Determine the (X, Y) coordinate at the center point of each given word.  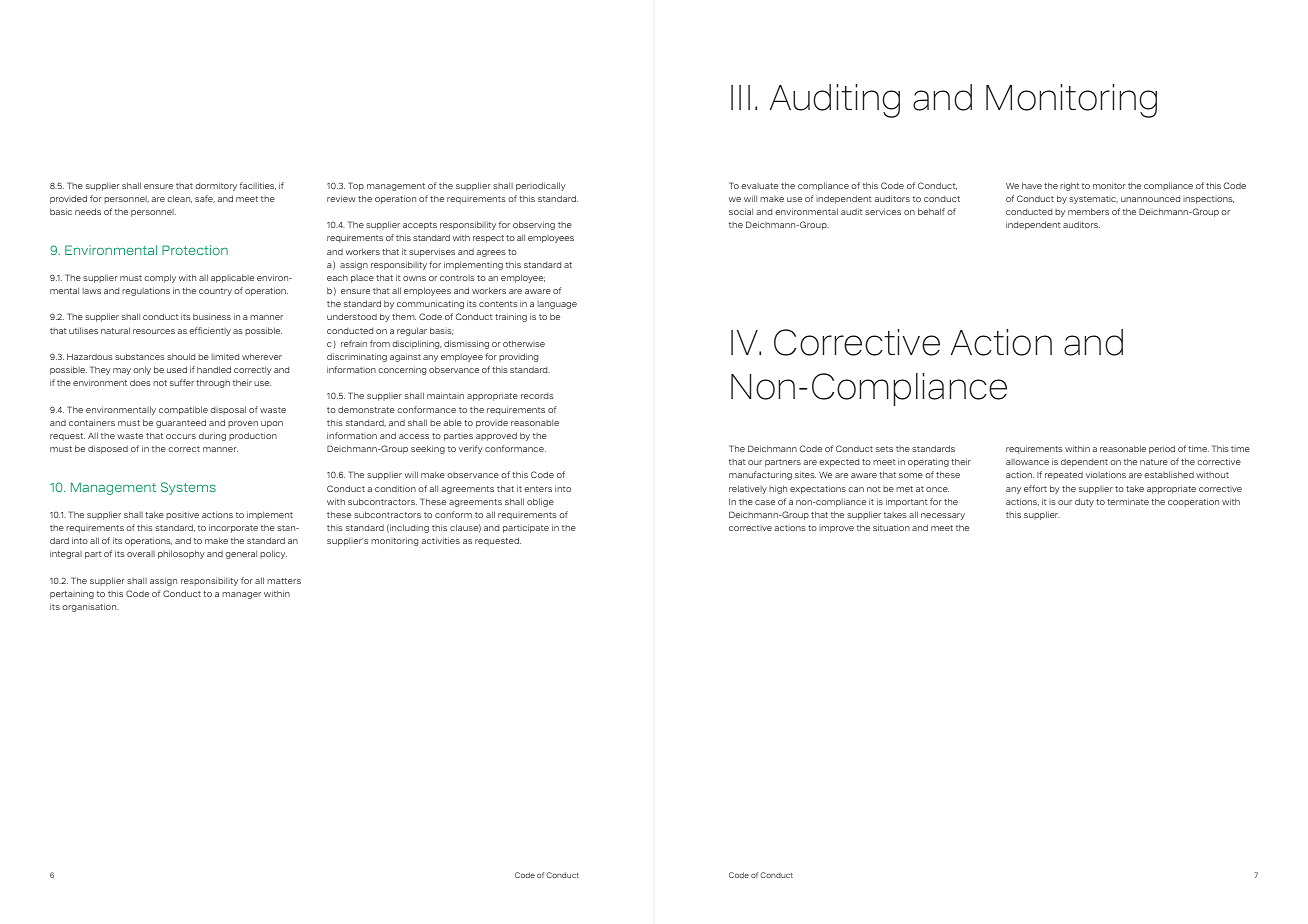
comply (160, 278)
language (557, 305)
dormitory (216, 186)
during (212, 436)
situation (891, 527)
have (1032, 185)
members (1088, 211)
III (740, 97)
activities (440, 540)
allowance (1027, 462)
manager (241, 595)
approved (496, 436)
